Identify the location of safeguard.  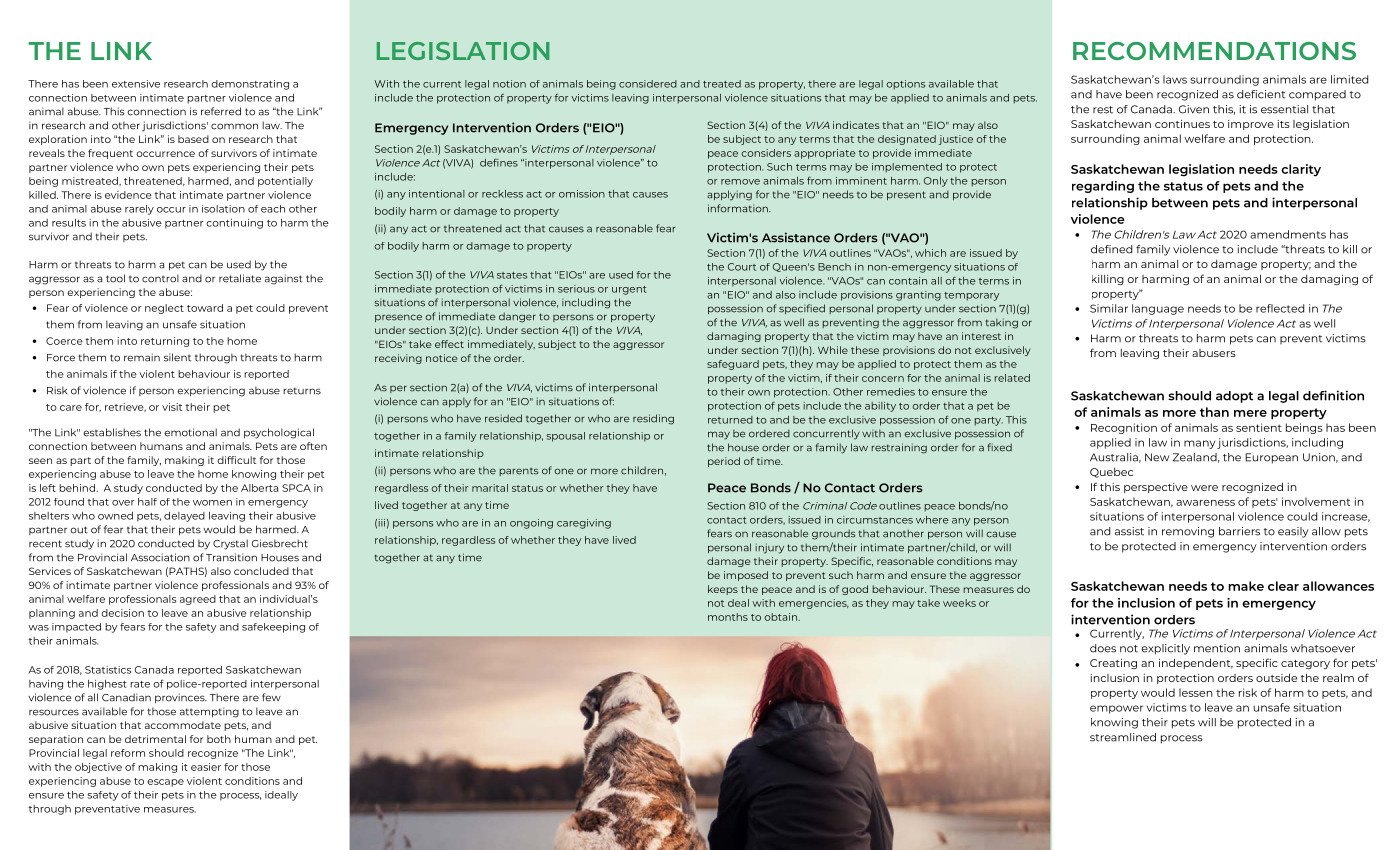
(733, 365).
